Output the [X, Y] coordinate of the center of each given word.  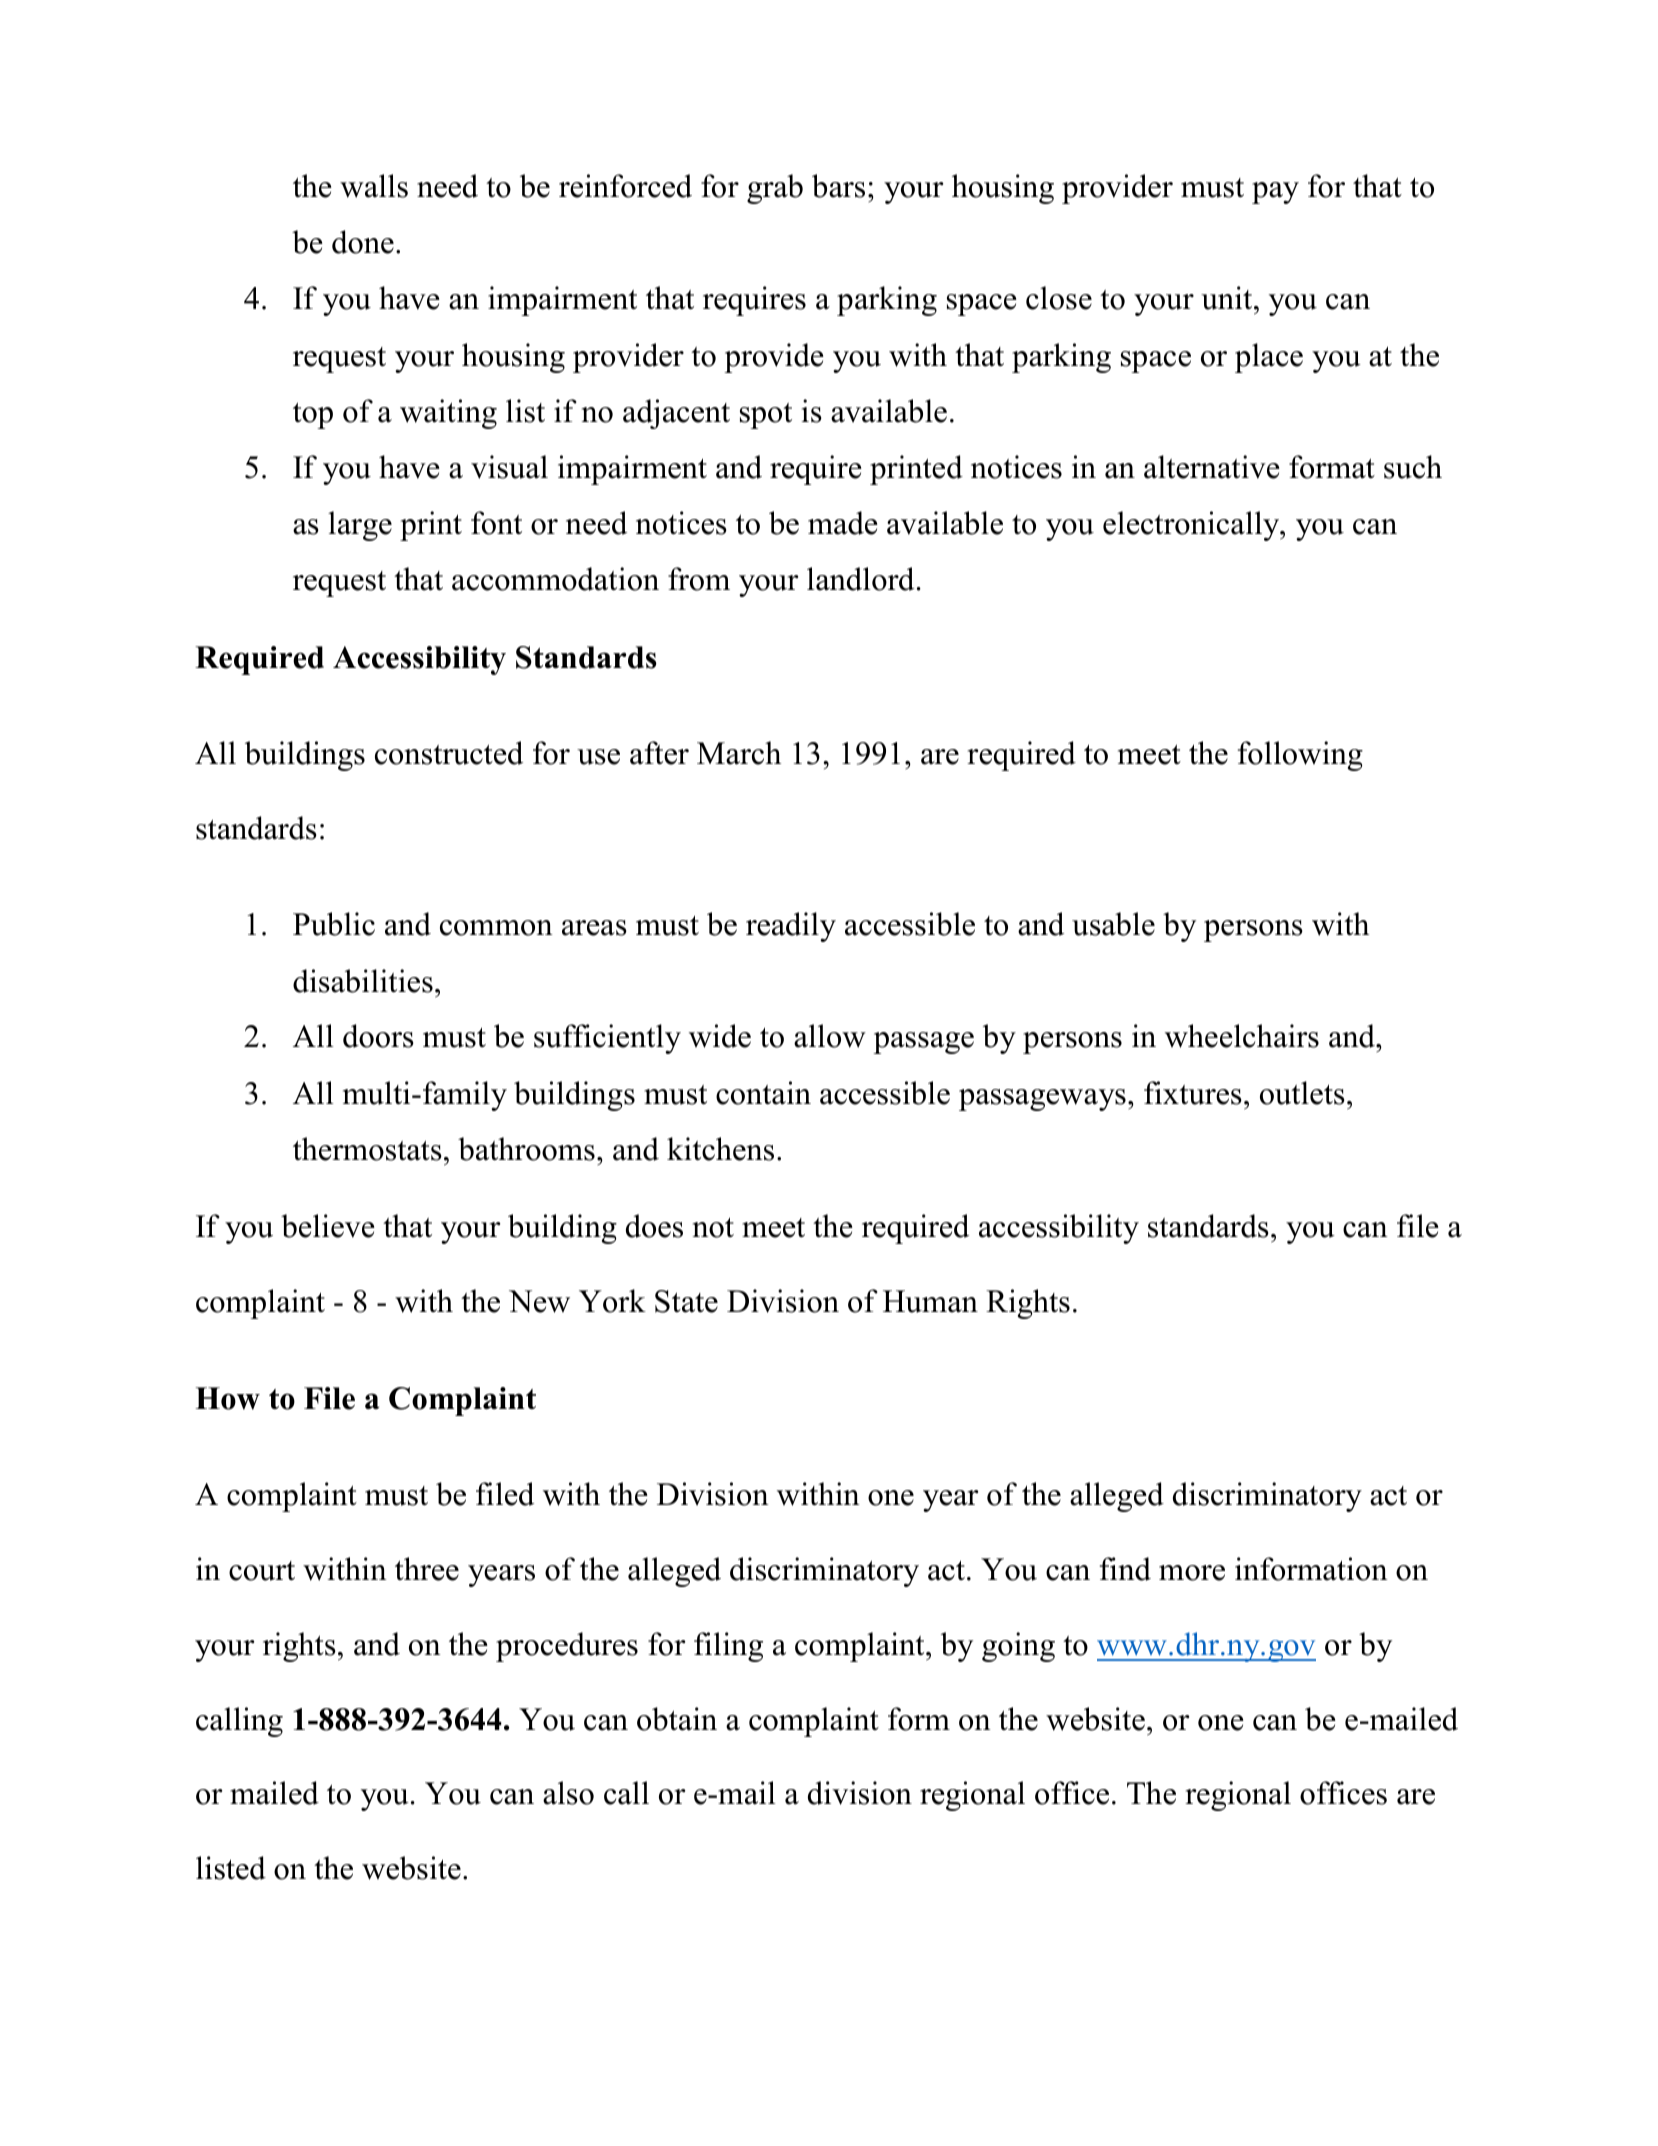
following [1300, 756]
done [363, 242]
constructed [449, 753]
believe [328, 1226]
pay [1275, 193]
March [739, 753]
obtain [677, 1719]
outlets [1302, 1093]
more [1192, 1573]
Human [930, 1301]
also [568, 1793]
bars [838, 186]
